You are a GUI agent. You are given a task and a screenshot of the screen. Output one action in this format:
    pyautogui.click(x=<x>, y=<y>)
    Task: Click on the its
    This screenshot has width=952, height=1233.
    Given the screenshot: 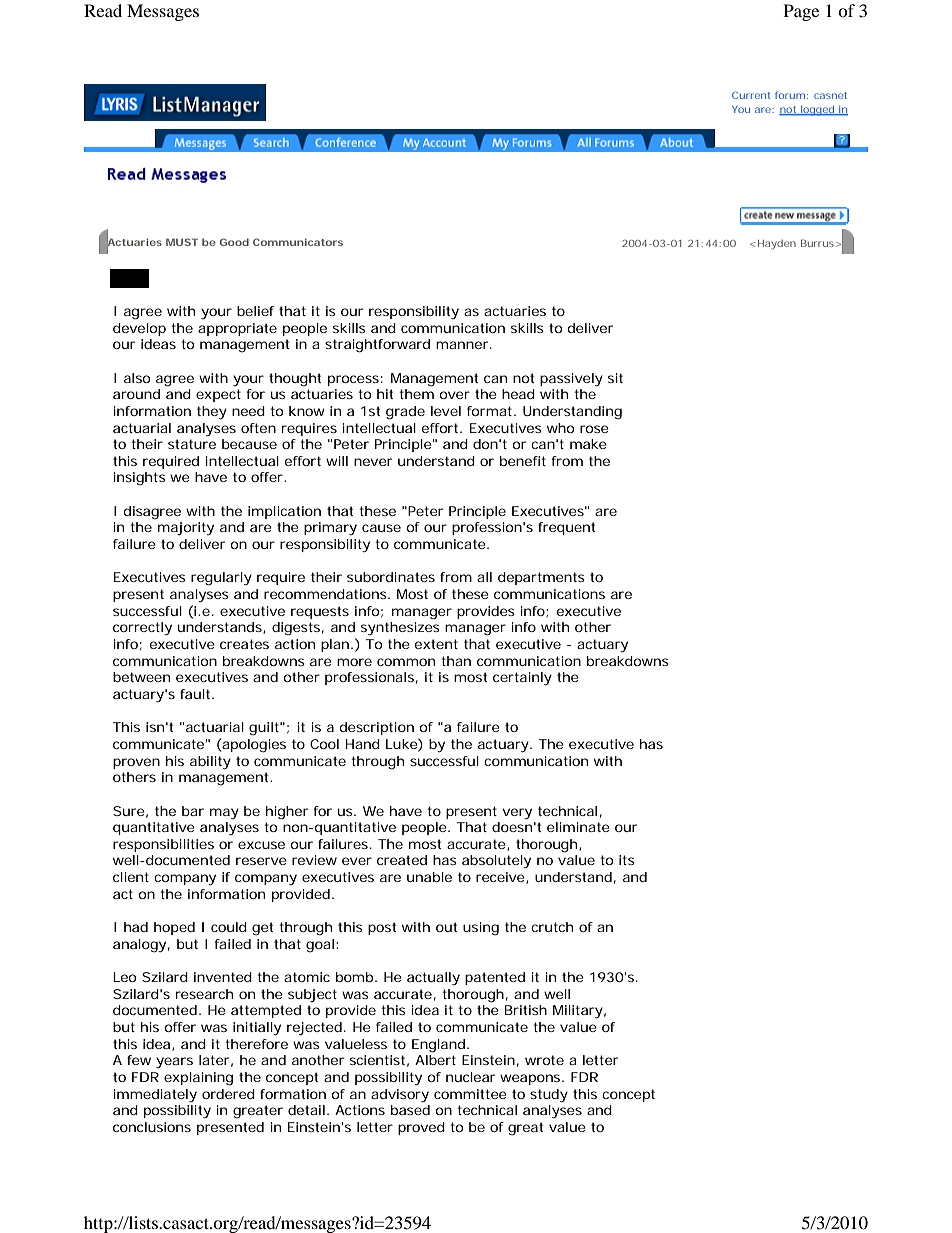 What is the action you would take?
    pyautogui.click(x=627, y=860)
